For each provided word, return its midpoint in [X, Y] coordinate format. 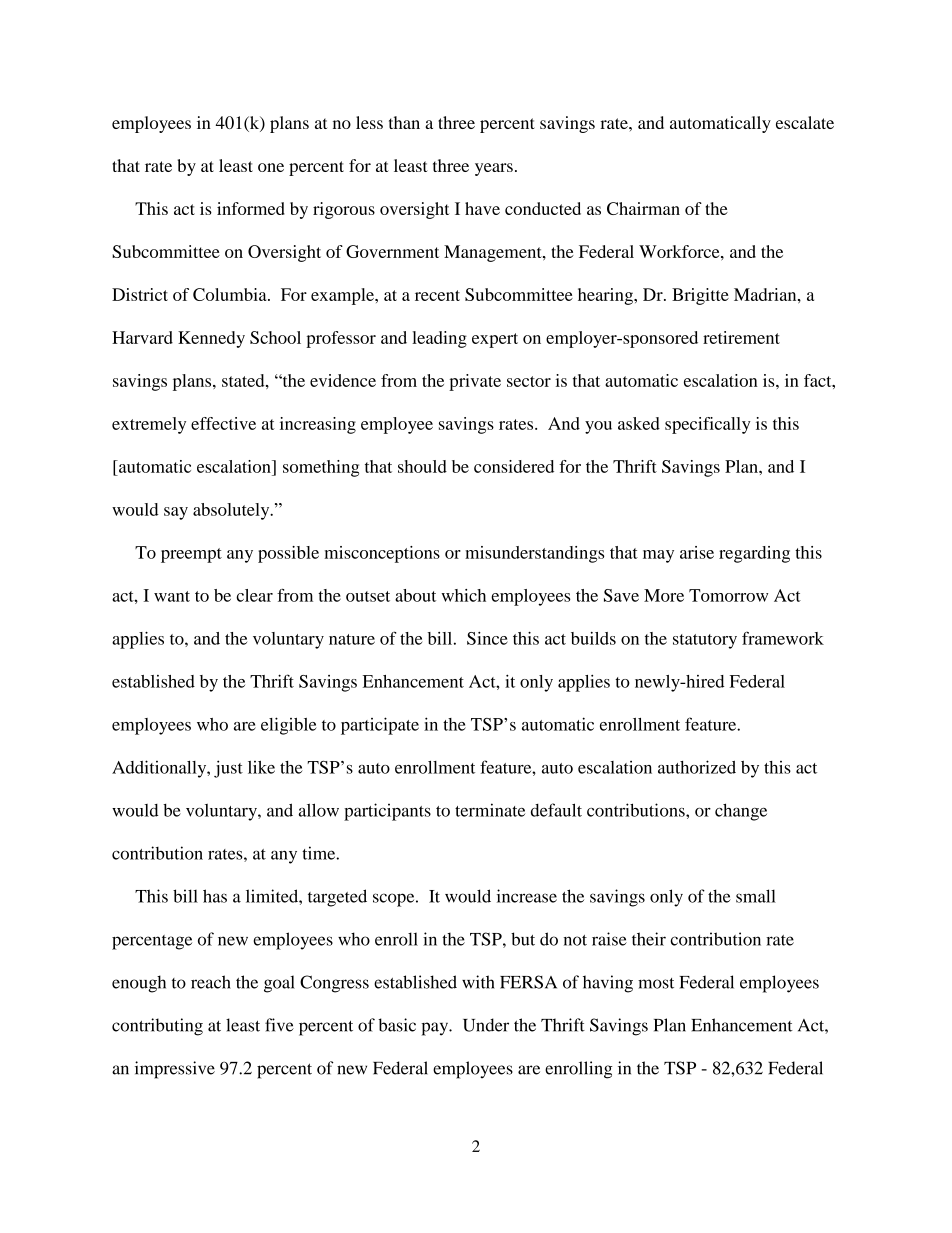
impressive [175, 1070]
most [656, 983]
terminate [490, 810]
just [228, 769]
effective [223, 423]
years [494, 169]
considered [514, 466]
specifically [708, 425]
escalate [805, 122]
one [271, 167]
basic [397, 1025]
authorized [697, 767]
